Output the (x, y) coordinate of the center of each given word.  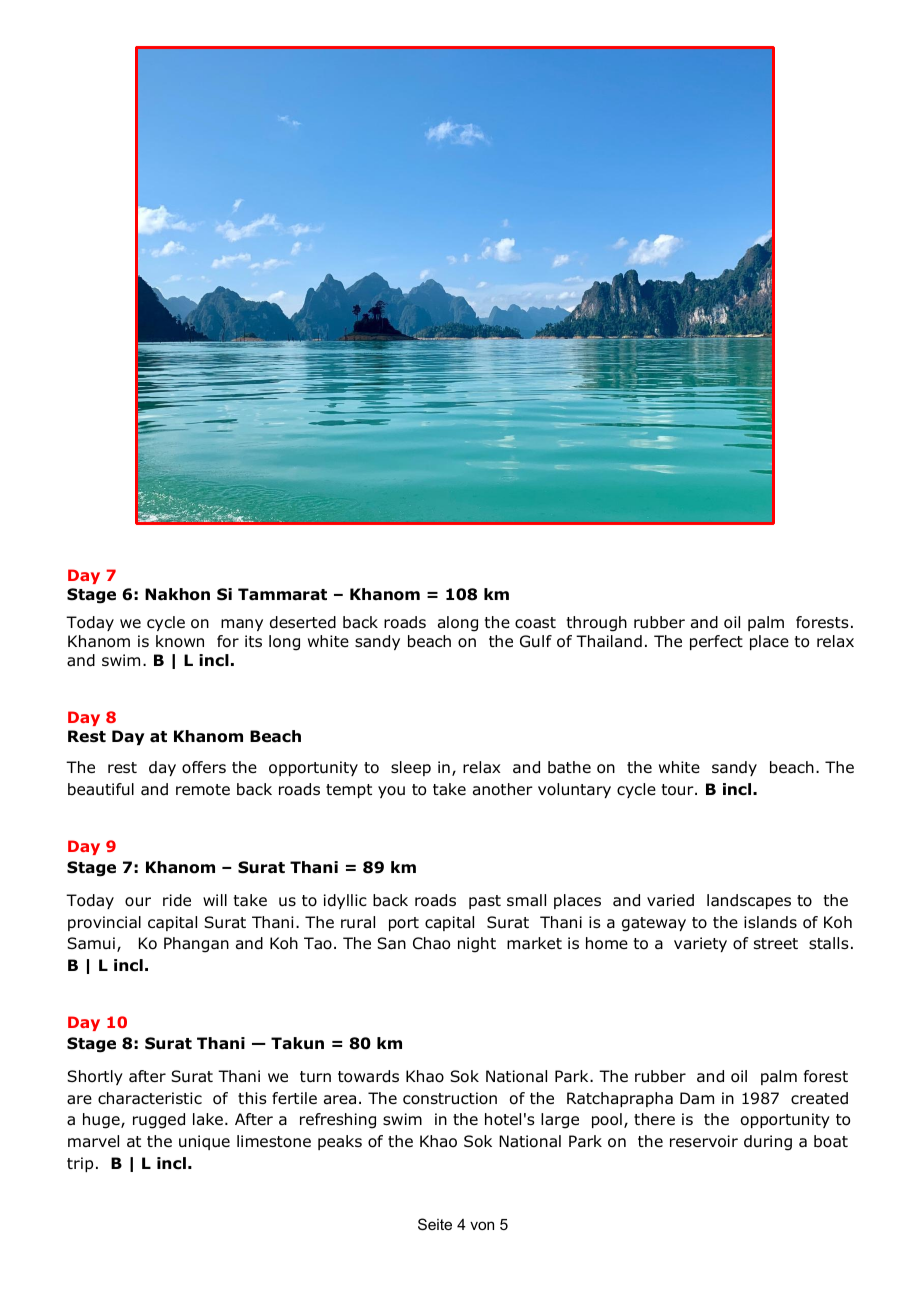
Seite (435, 1224)
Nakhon (177, 594)
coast (535, 623)
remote (203, 790)
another (503, 789)
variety (700, 944)
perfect (716, 642)
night (477, 945)
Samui (91, 943)
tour (679, 790)
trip (80, 1164)
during (768, 1143)
